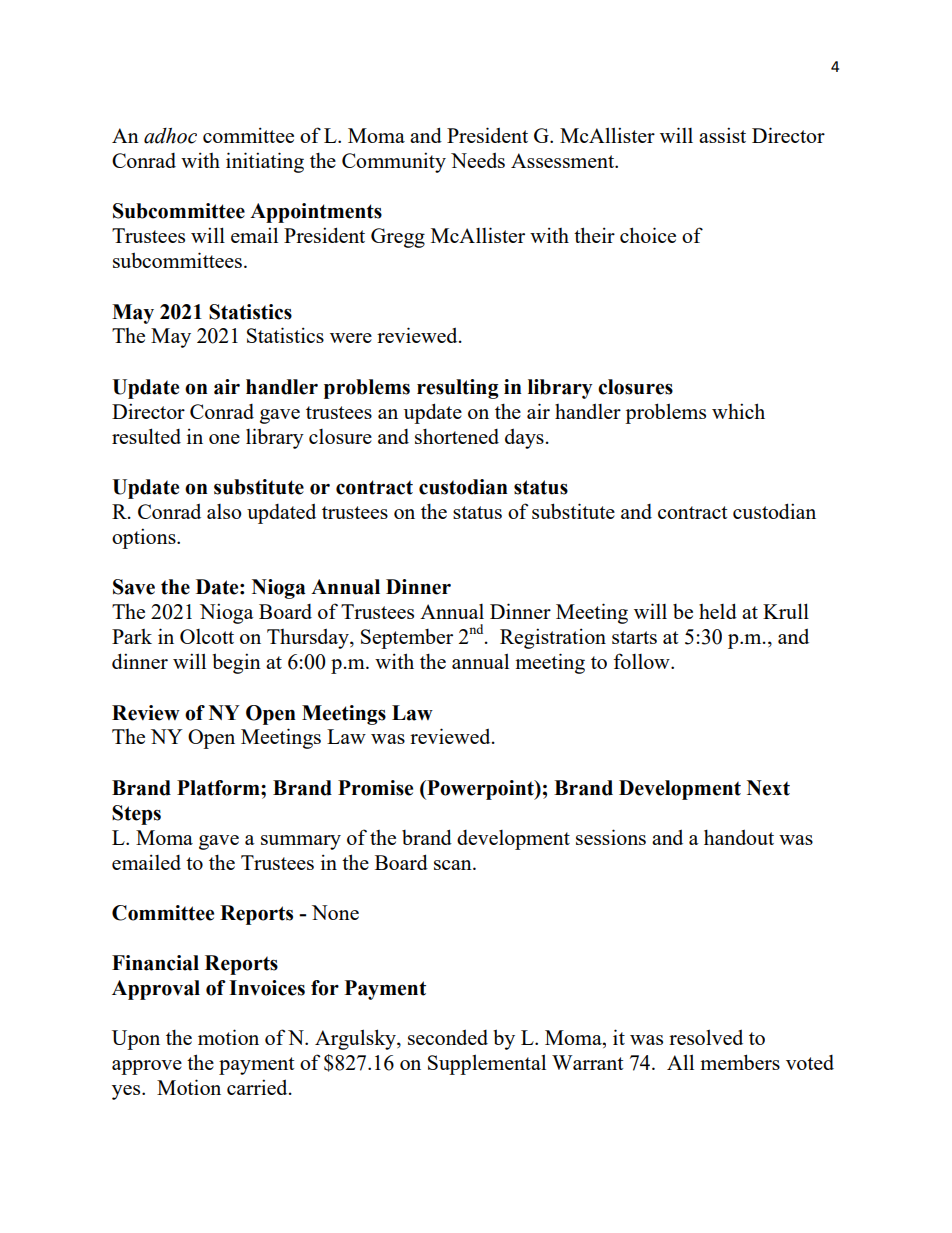 The height and width of the screenshot is (1233, 952). I want to click on carried, so click(258, 1087).
